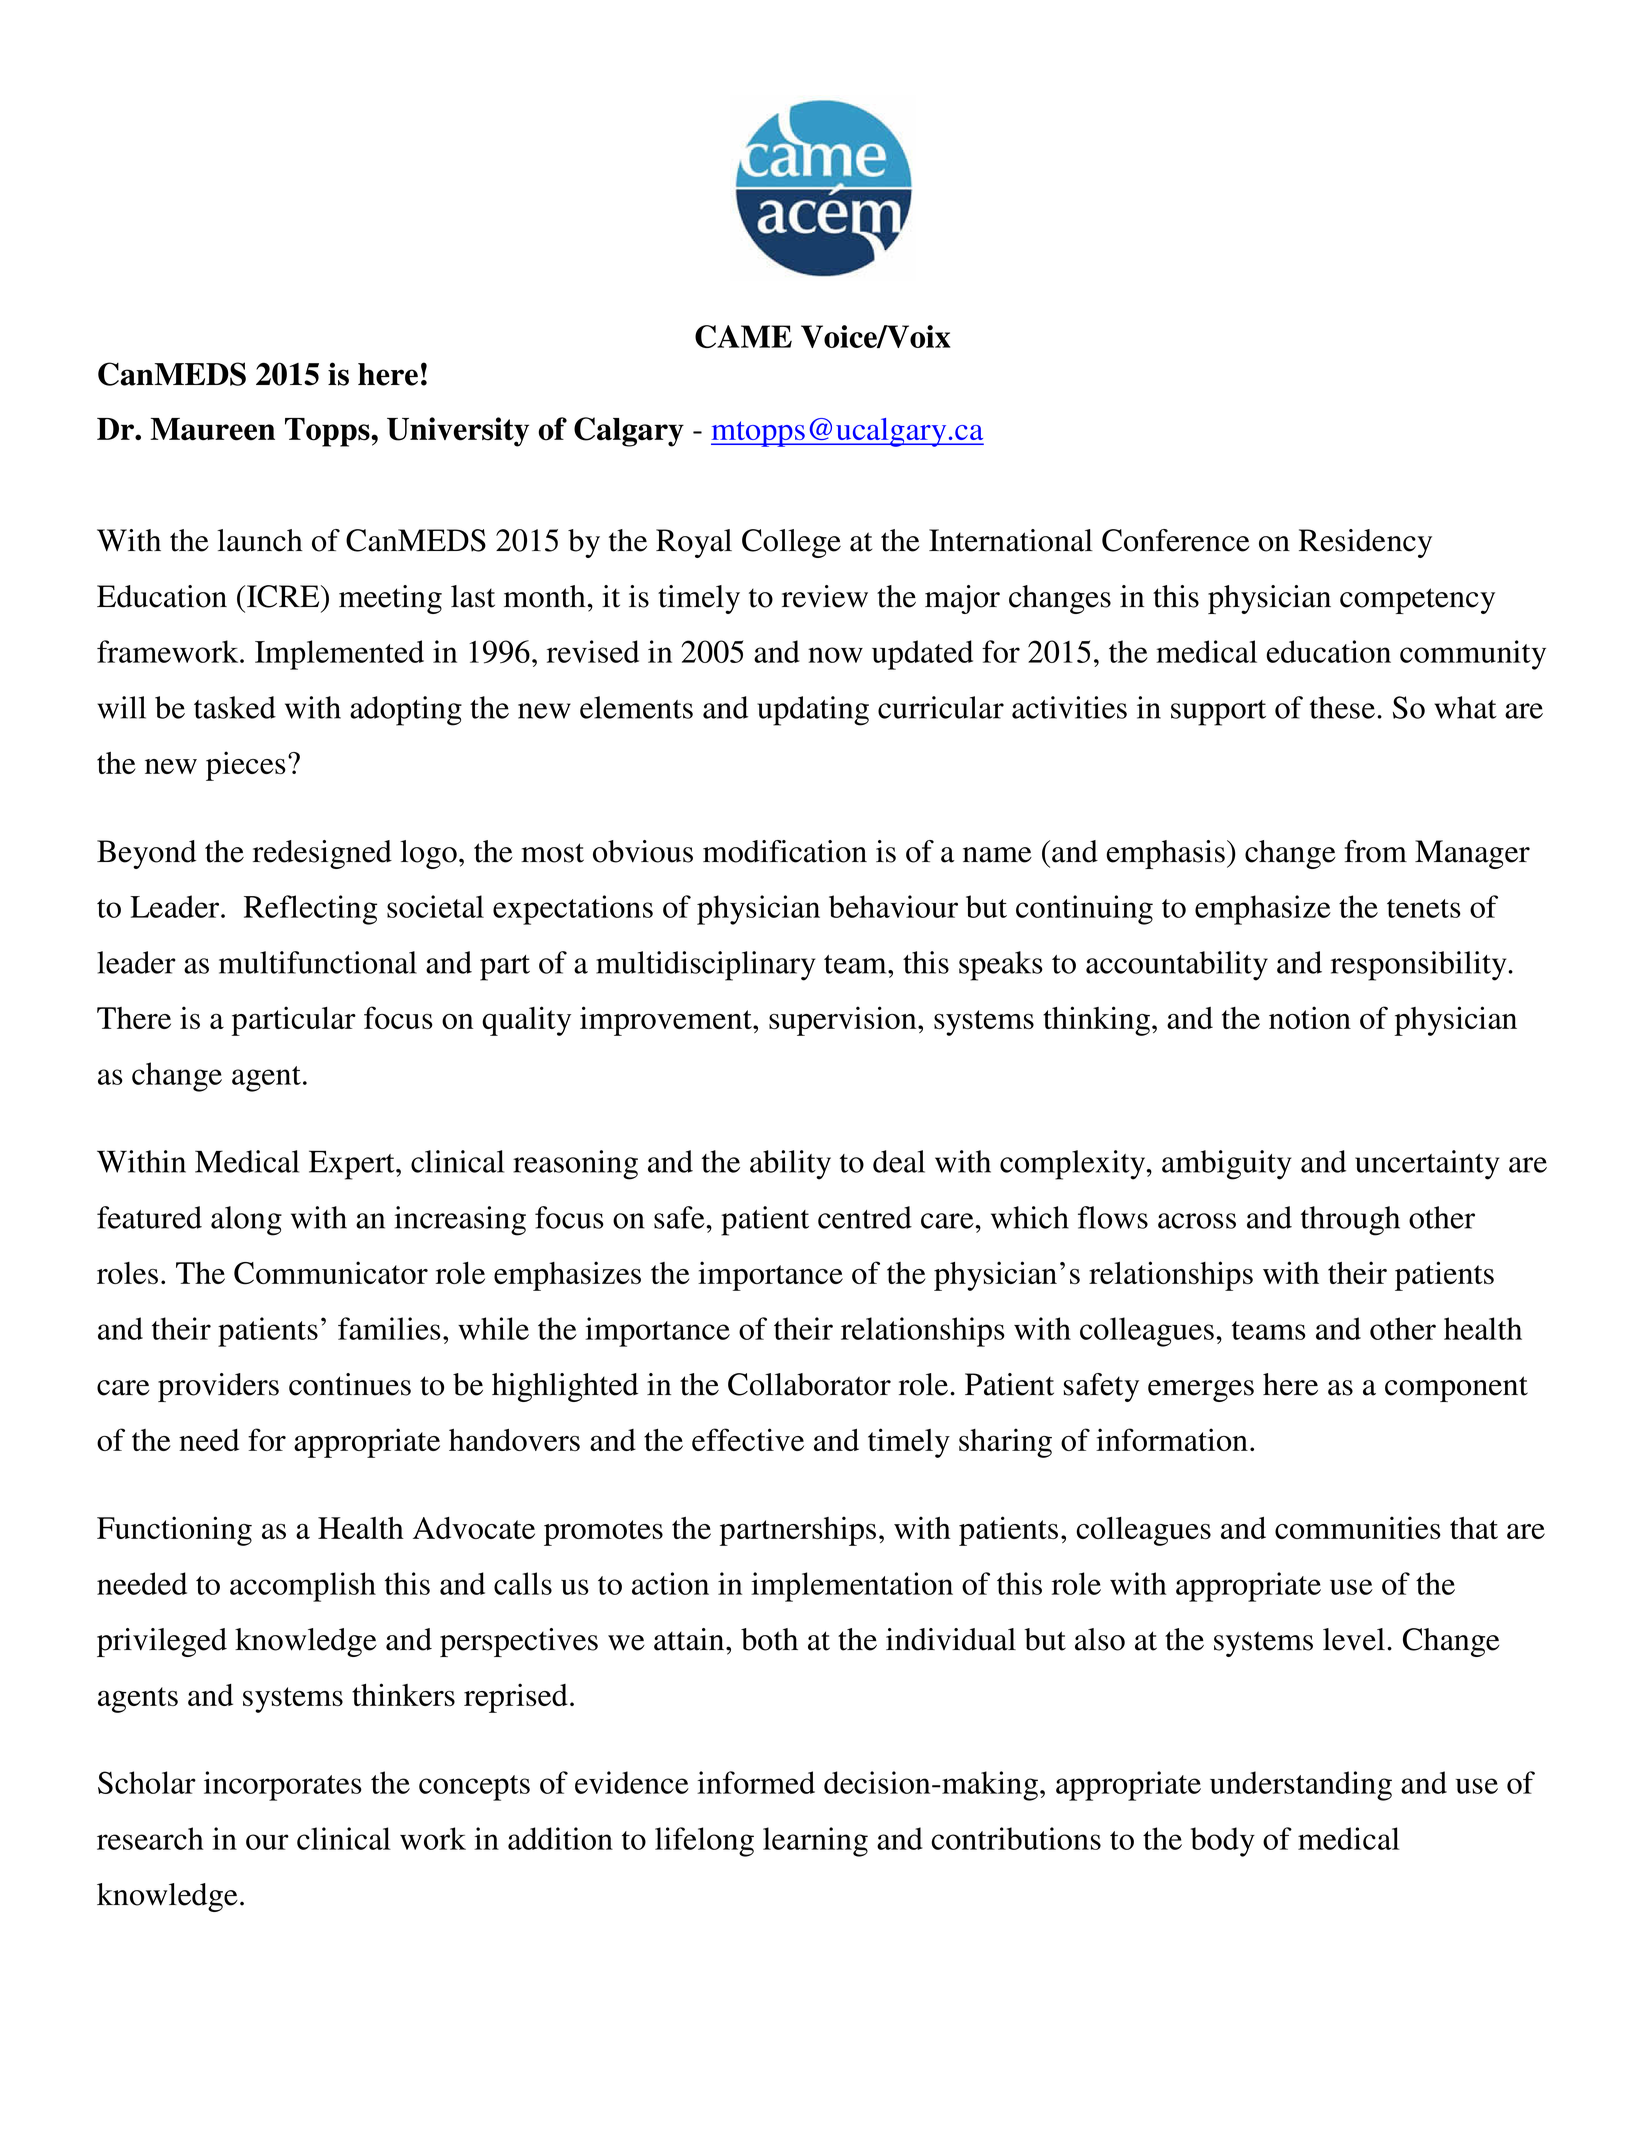  I want to click on CAME, so click(743, 336).
